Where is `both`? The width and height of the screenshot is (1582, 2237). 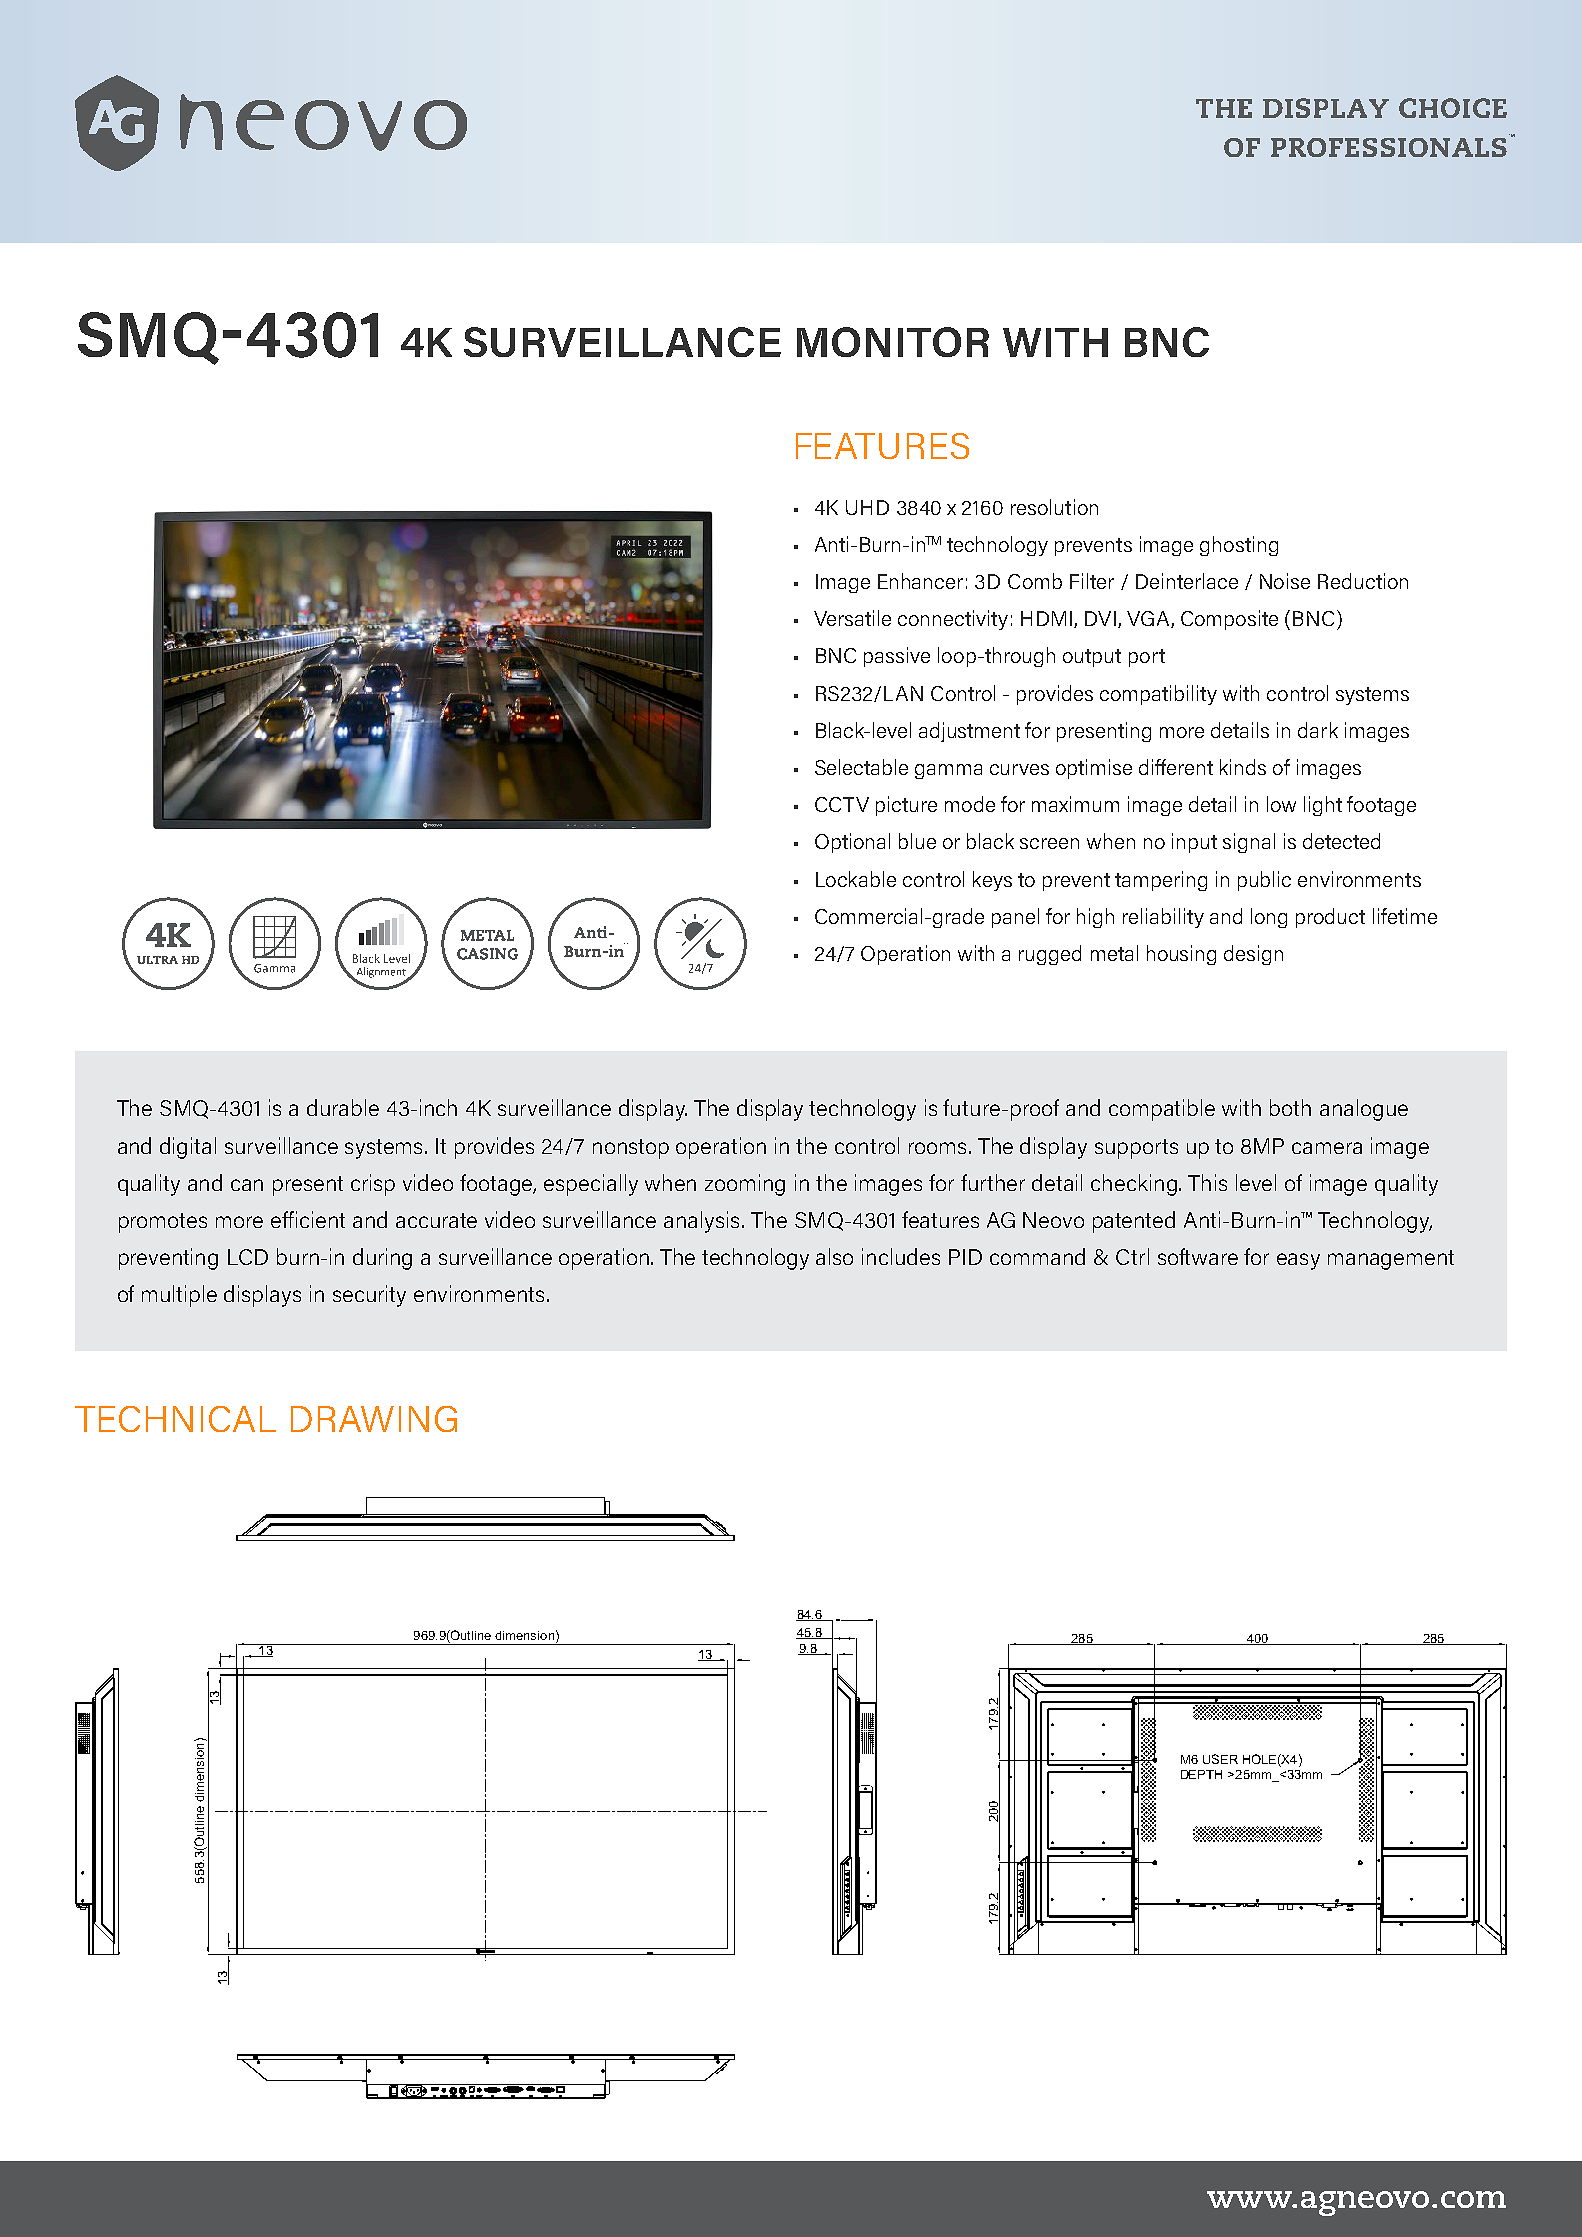
both is located at coordinates (1290, 1107).
